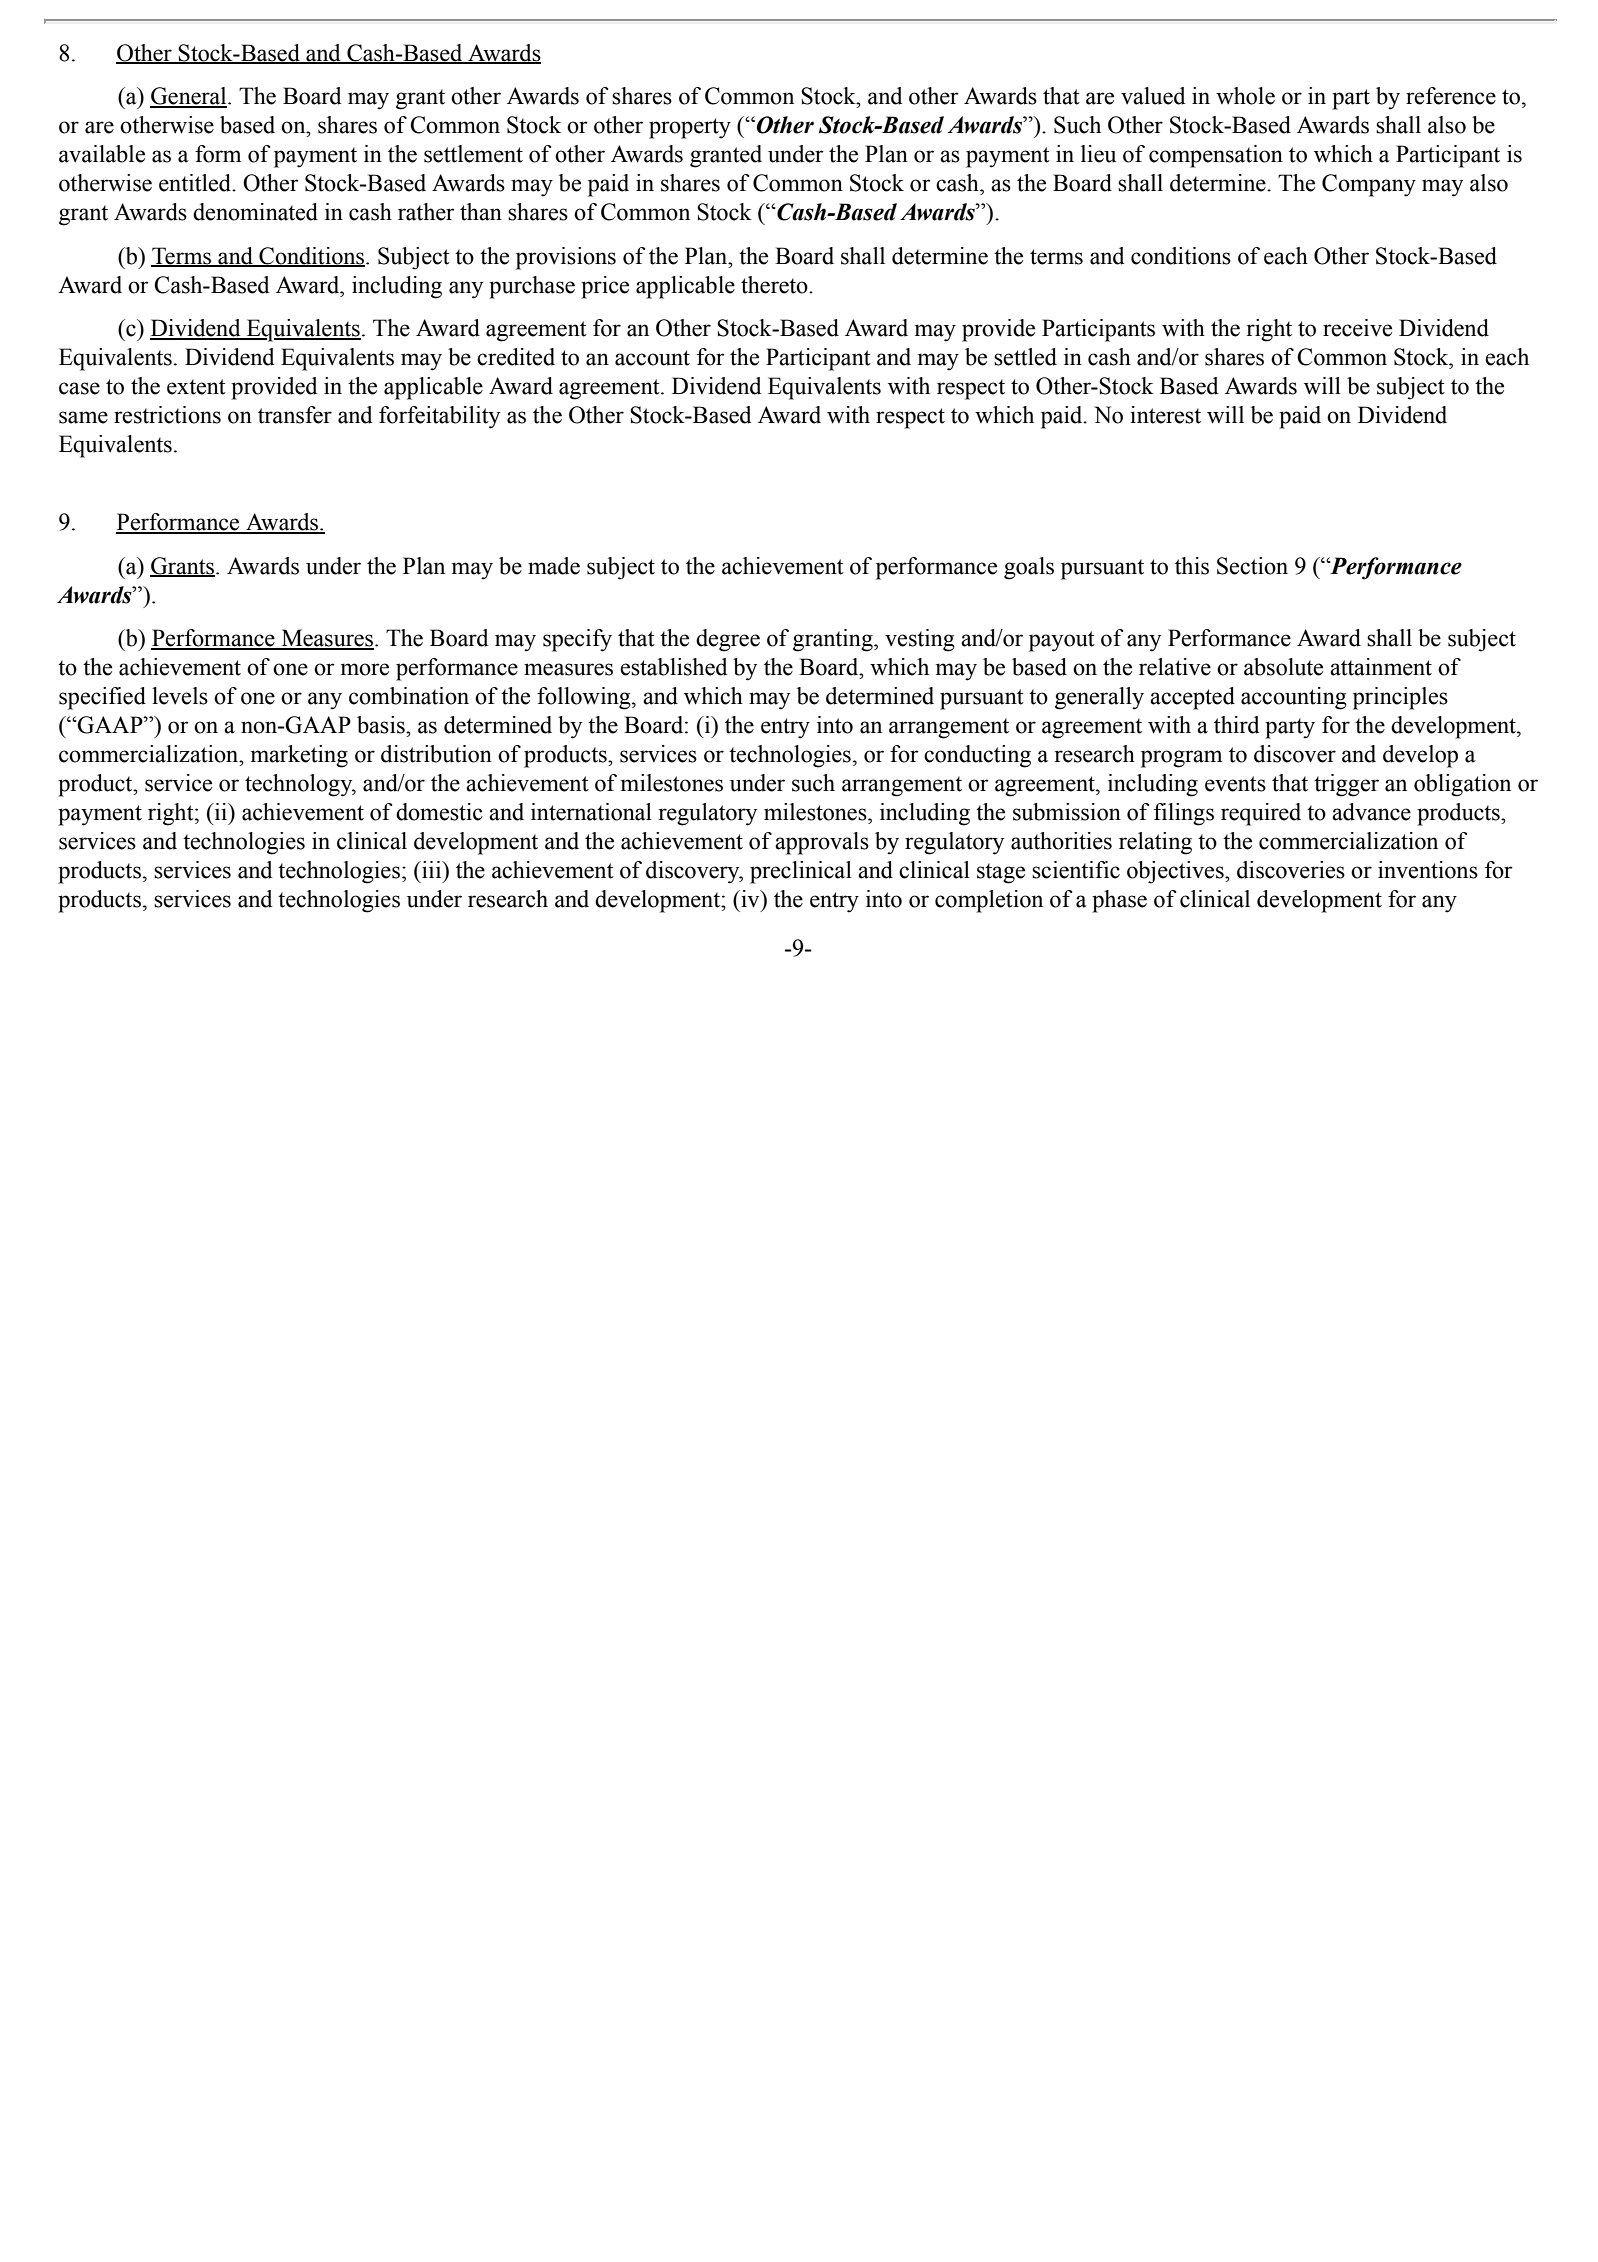 Image resolution: width=1598 pixels, height=2262 pixels. I want to click on more, so click(365, 669).
